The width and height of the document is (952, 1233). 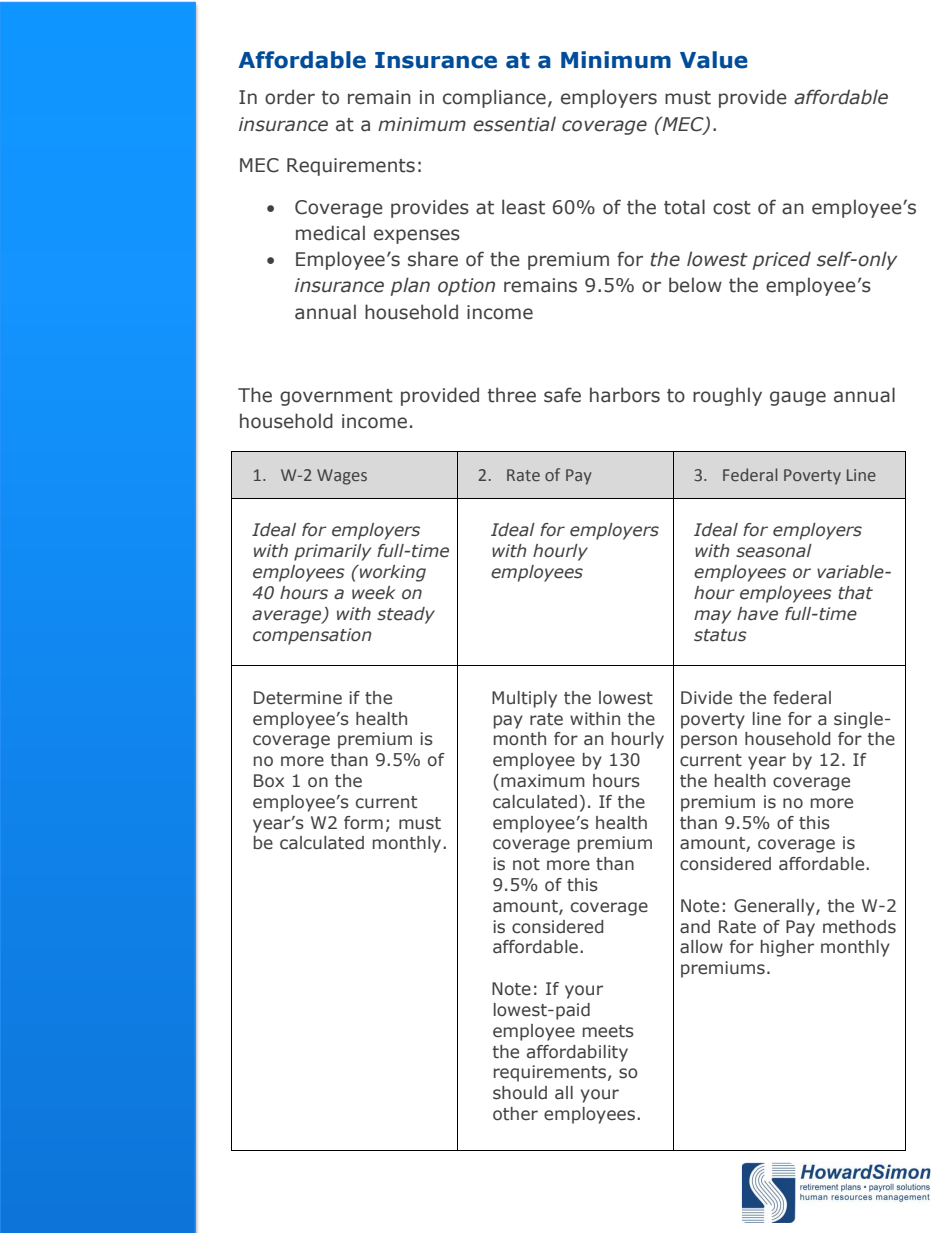 What do you see at coordinates (543, 781) in the document?
I see `maximum` at bounding box center [543, 781].
